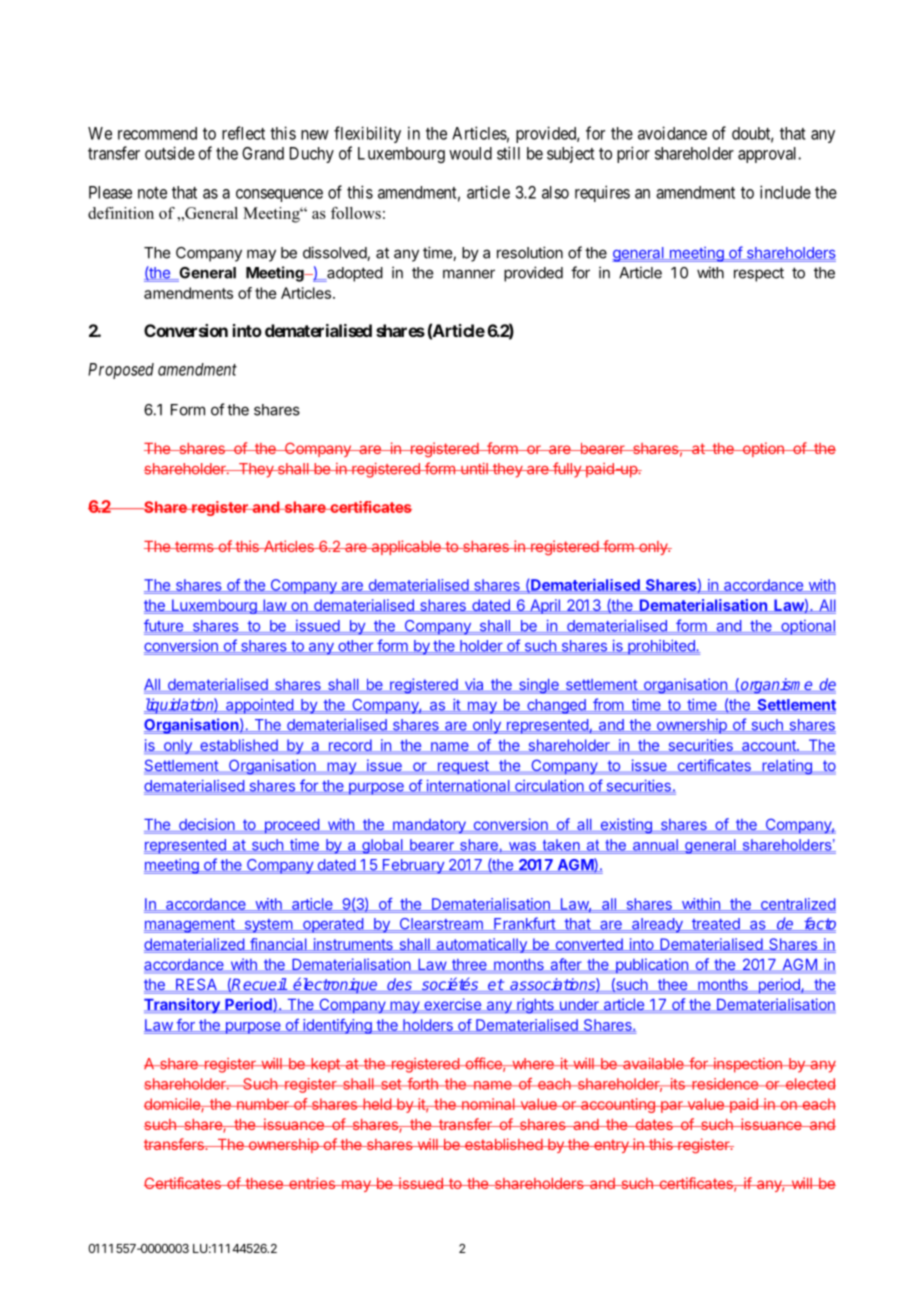 This screenshot has width=924, height=1308. Describe the element at coordinates (481, 945) in the screenshot. I see `automatically` at that location.
